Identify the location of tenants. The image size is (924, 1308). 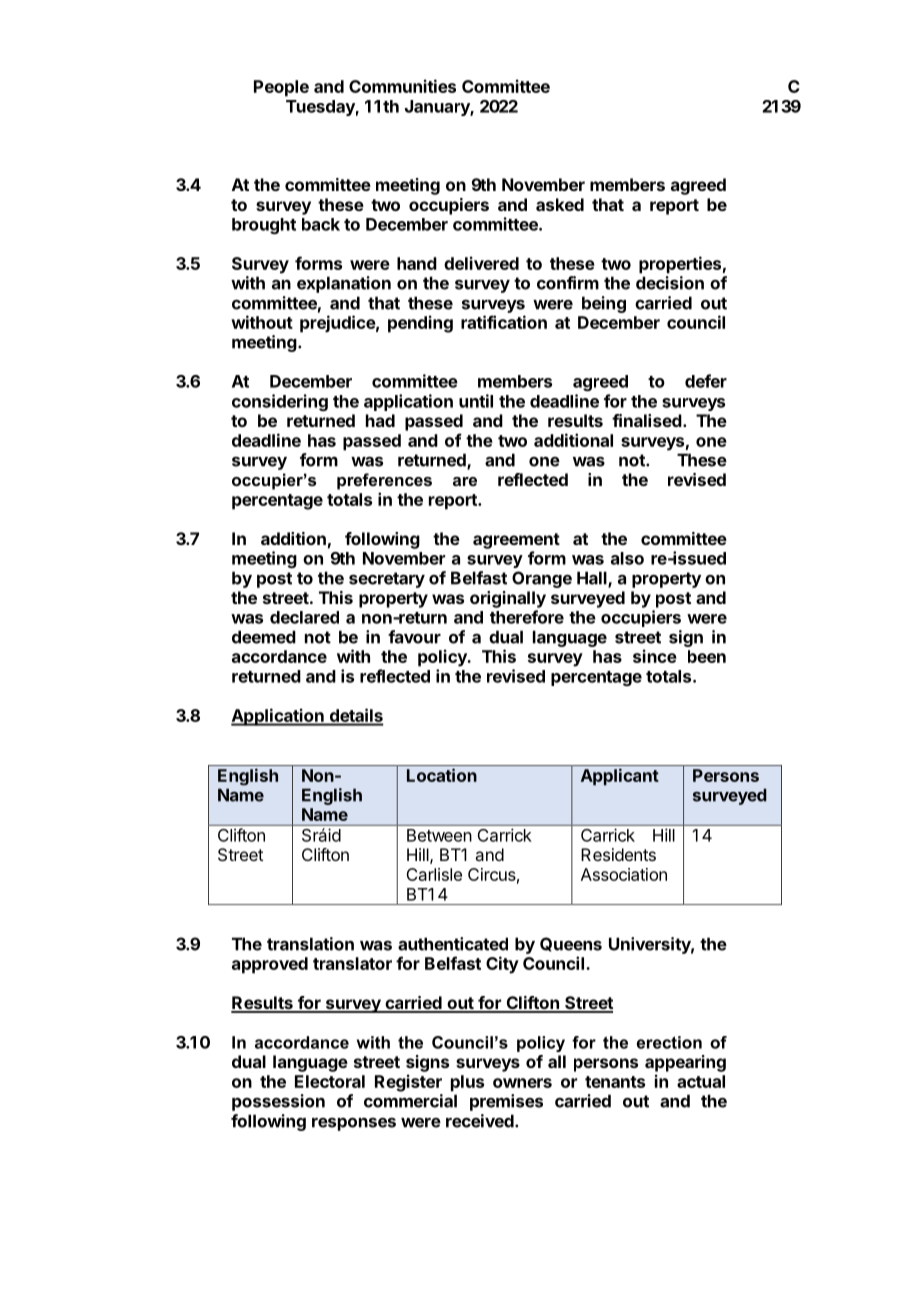
(615, 1082).
